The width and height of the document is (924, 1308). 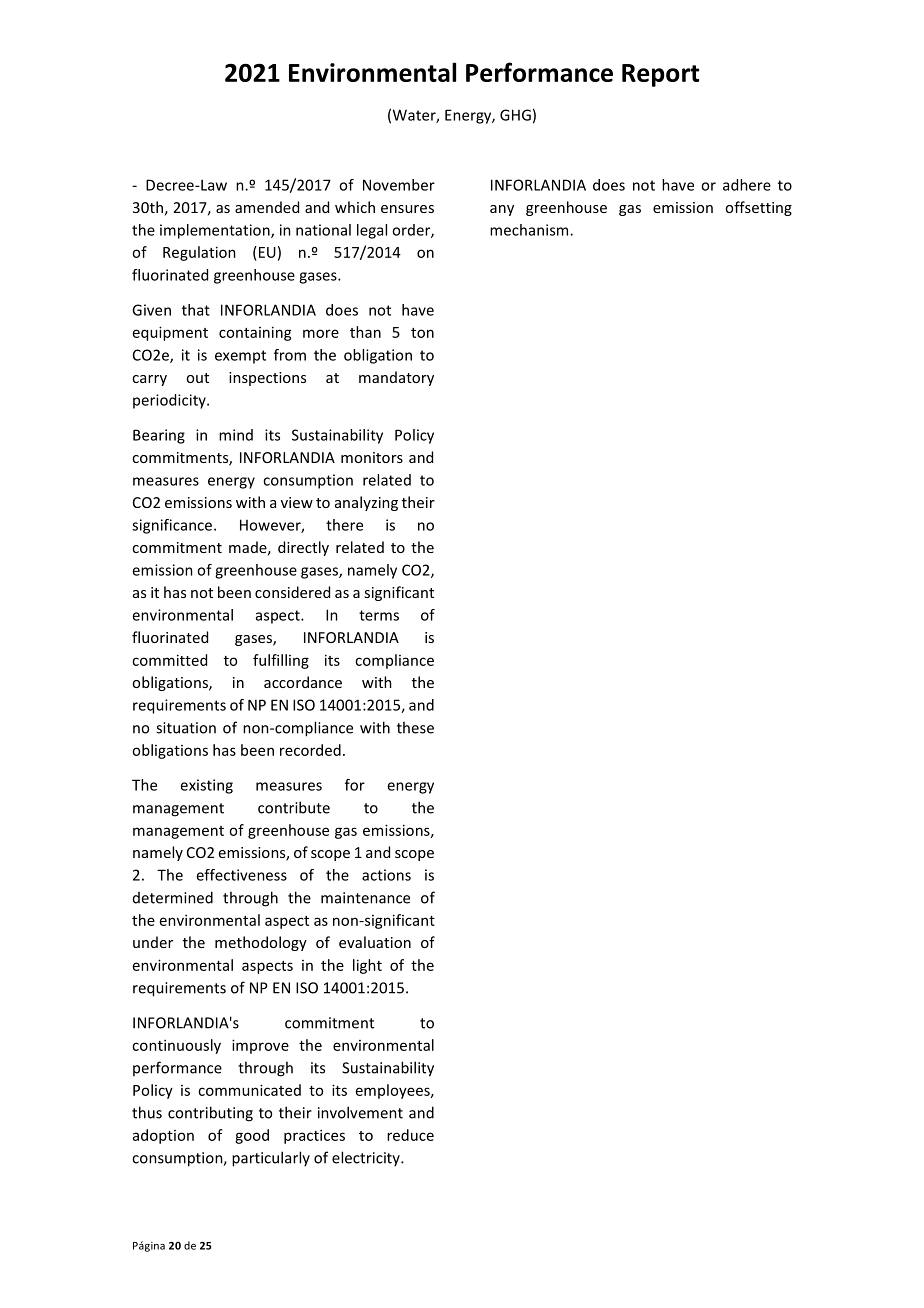 What do you see at coordinates (367, 1158) in the document?
I see `electricity` at bounding box center [367, 1158].
